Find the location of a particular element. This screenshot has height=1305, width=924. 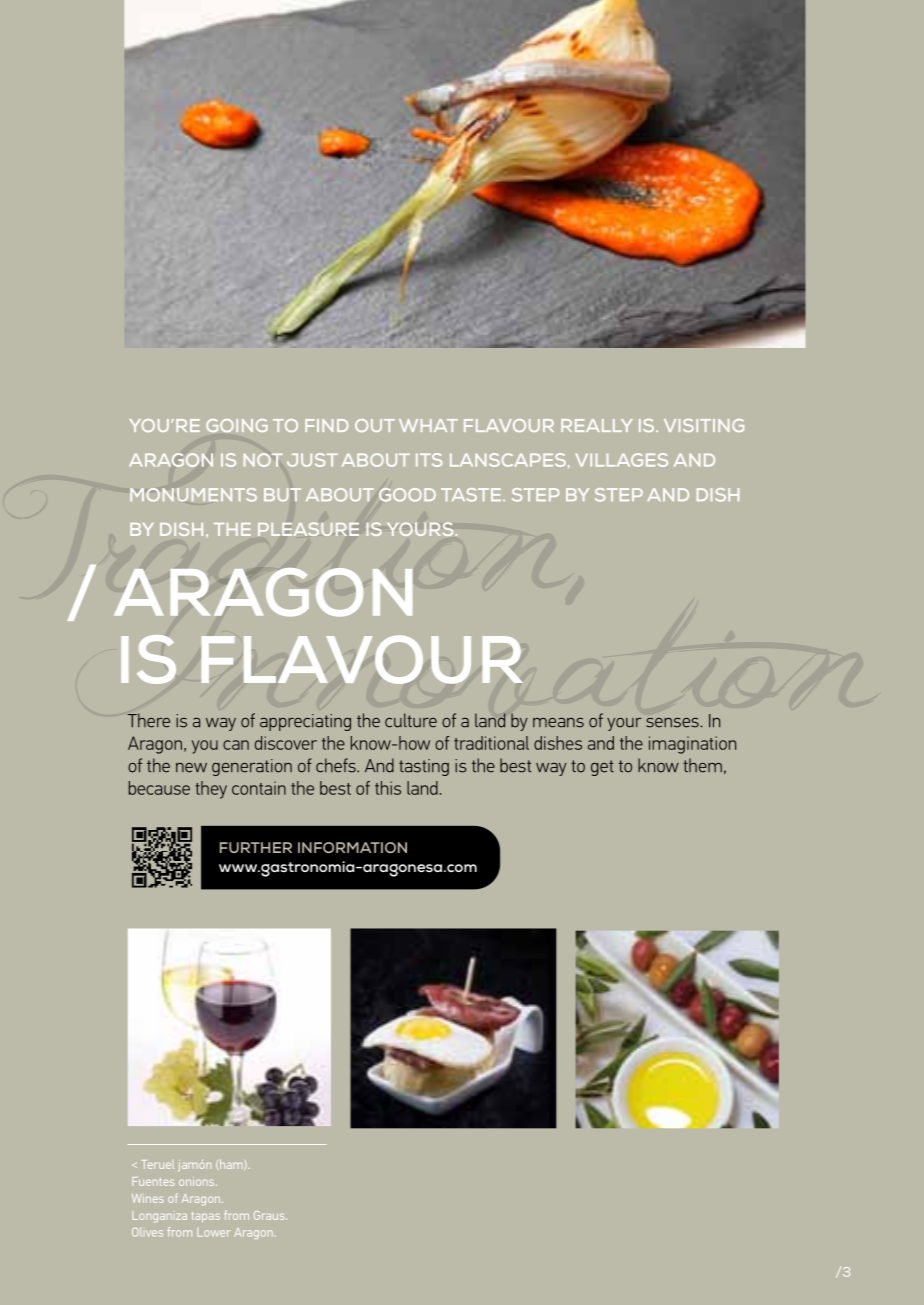

get is located at coordinates (602, 768).
